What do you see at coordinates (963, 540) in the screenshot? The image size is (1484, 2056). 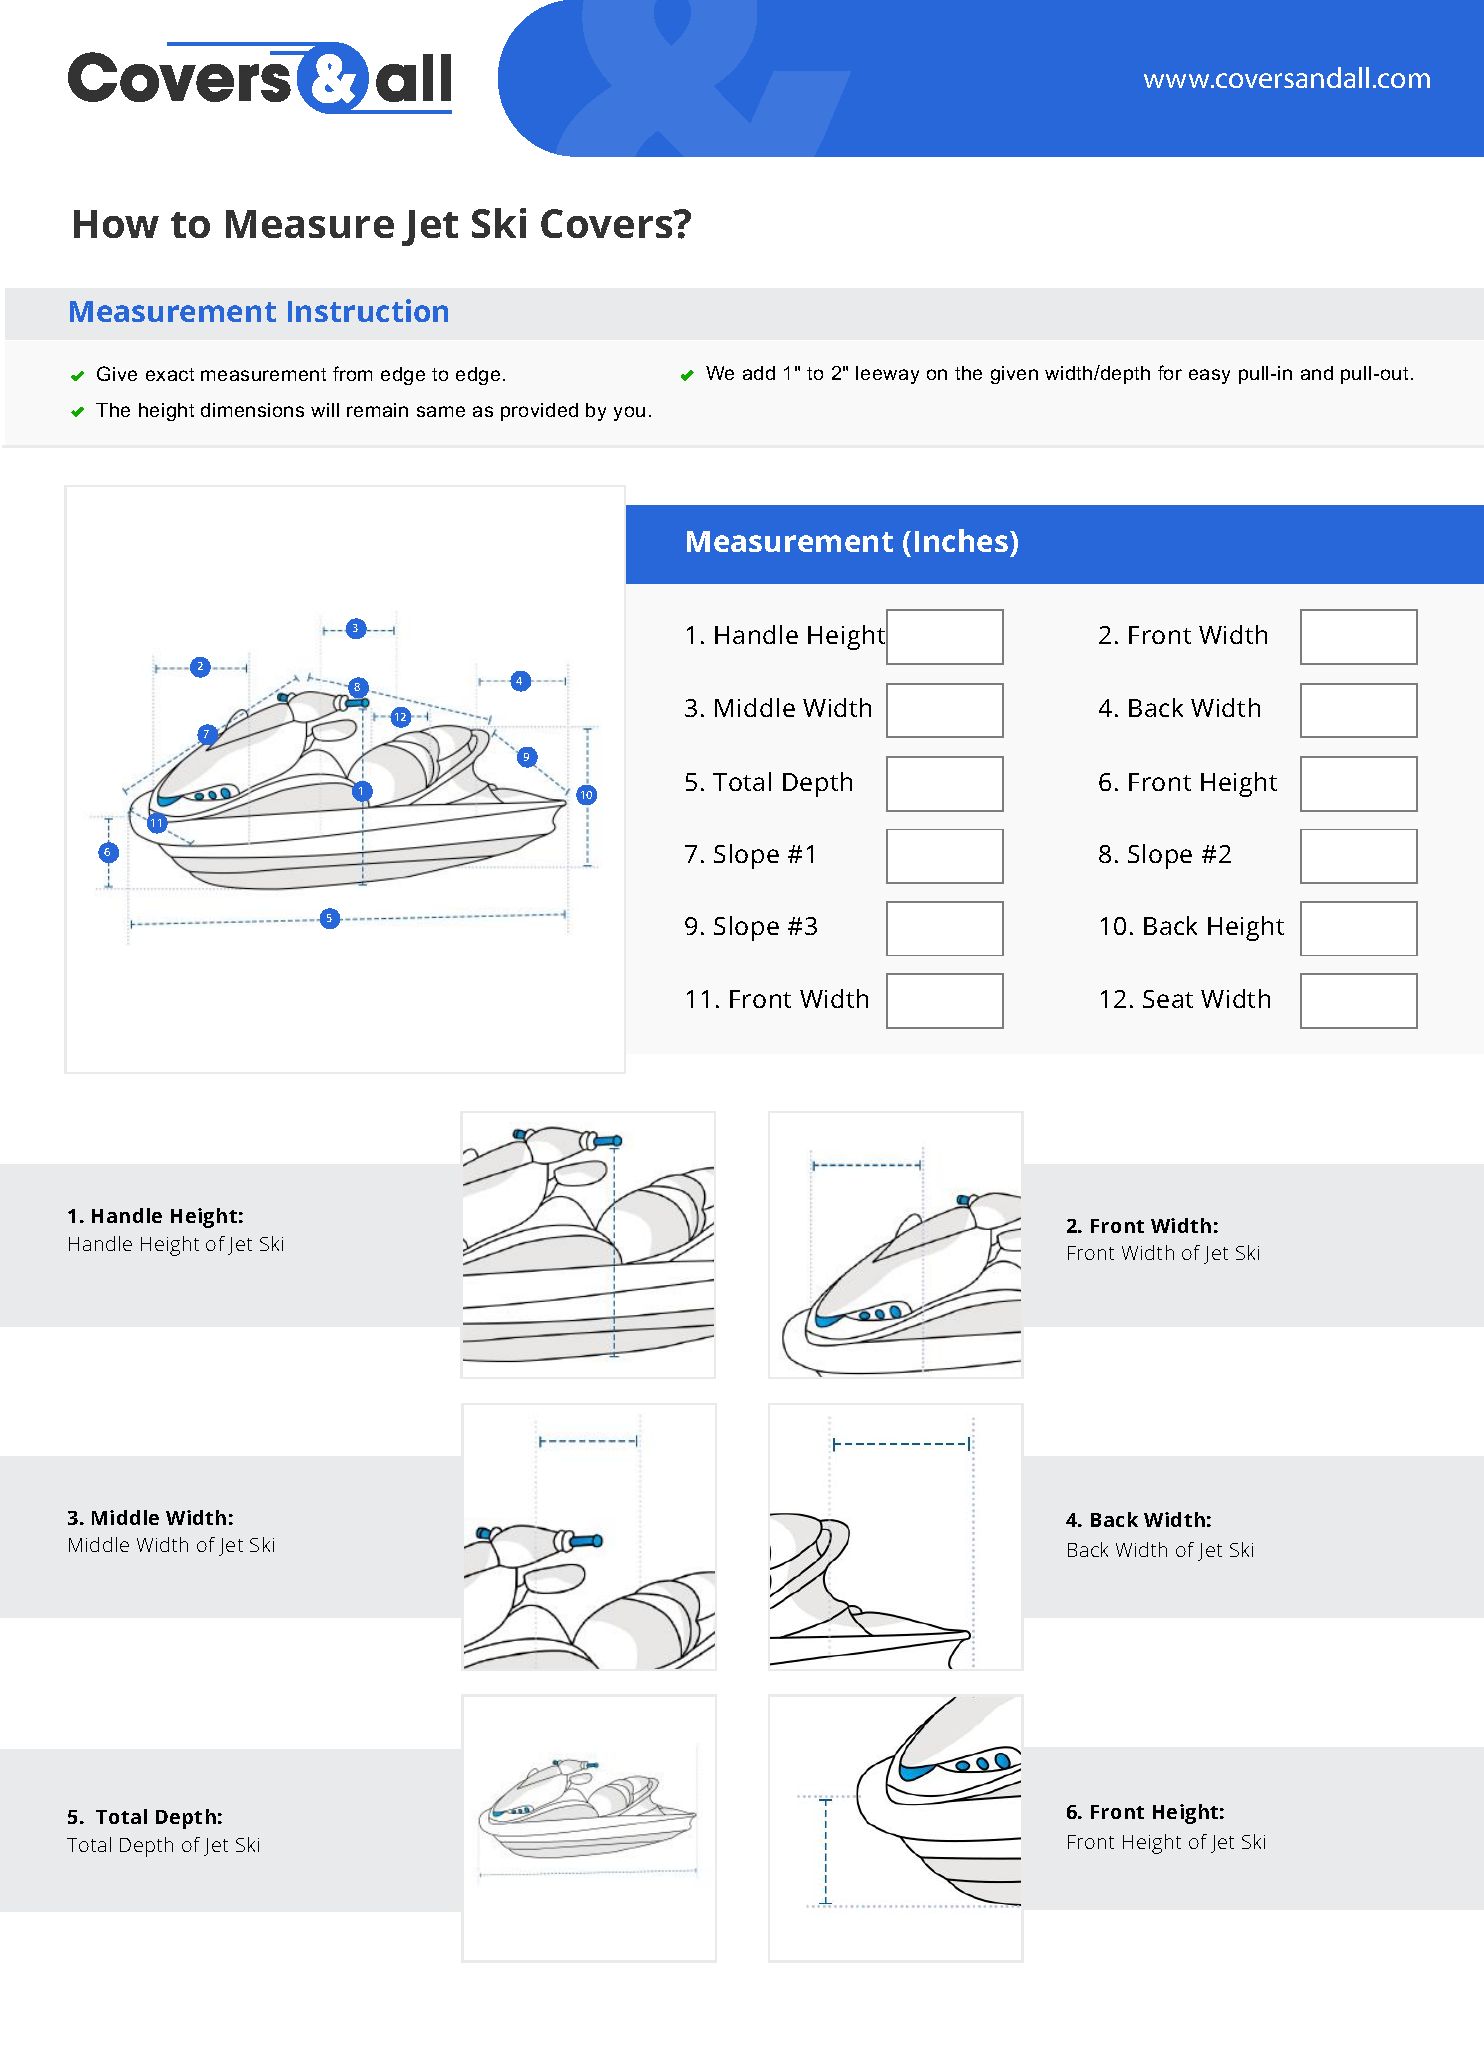 I see `Inches` at bounding box center [963, 540].
